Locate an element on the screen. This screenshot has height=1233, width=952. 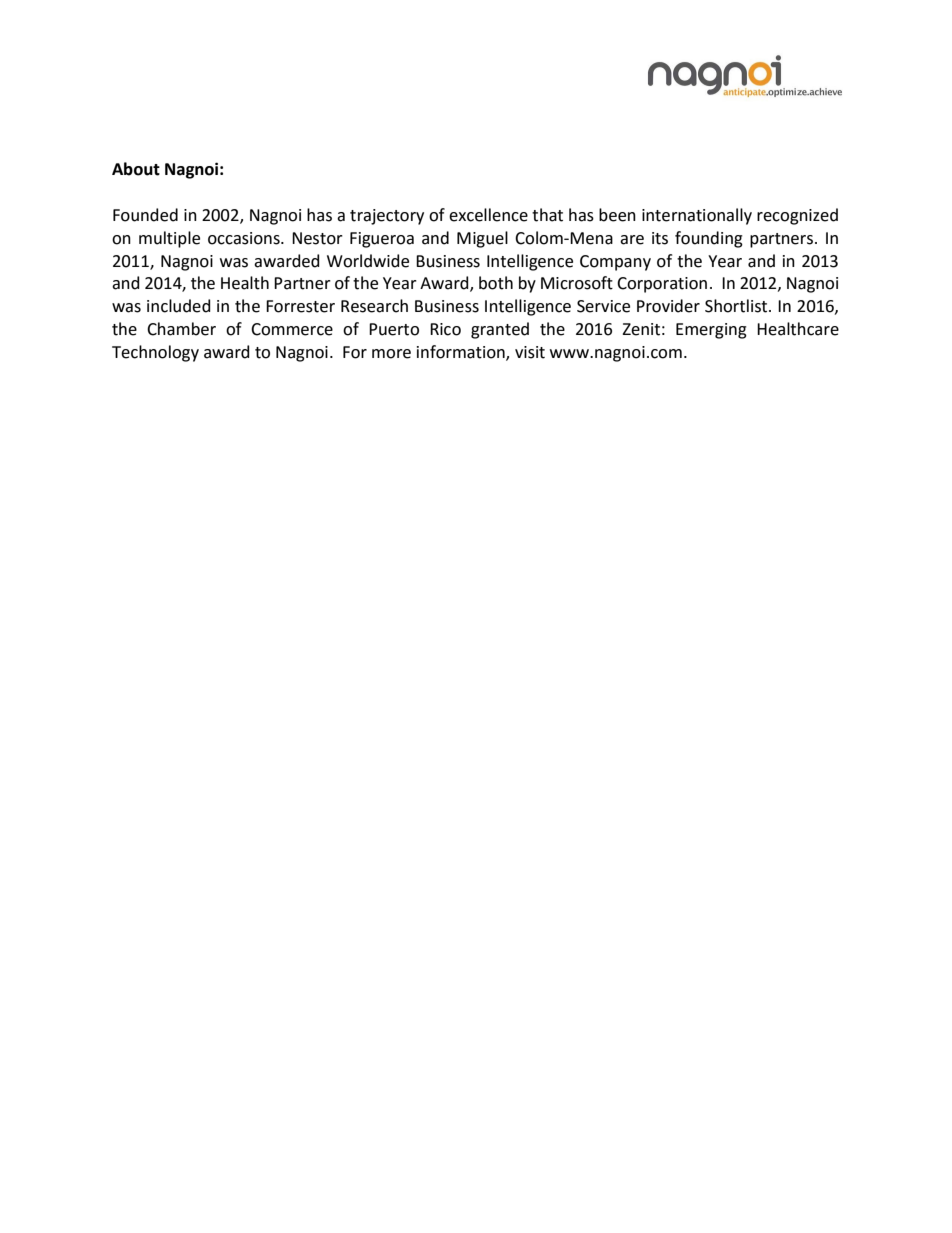
recognized is located at coordinates (797, 216).
